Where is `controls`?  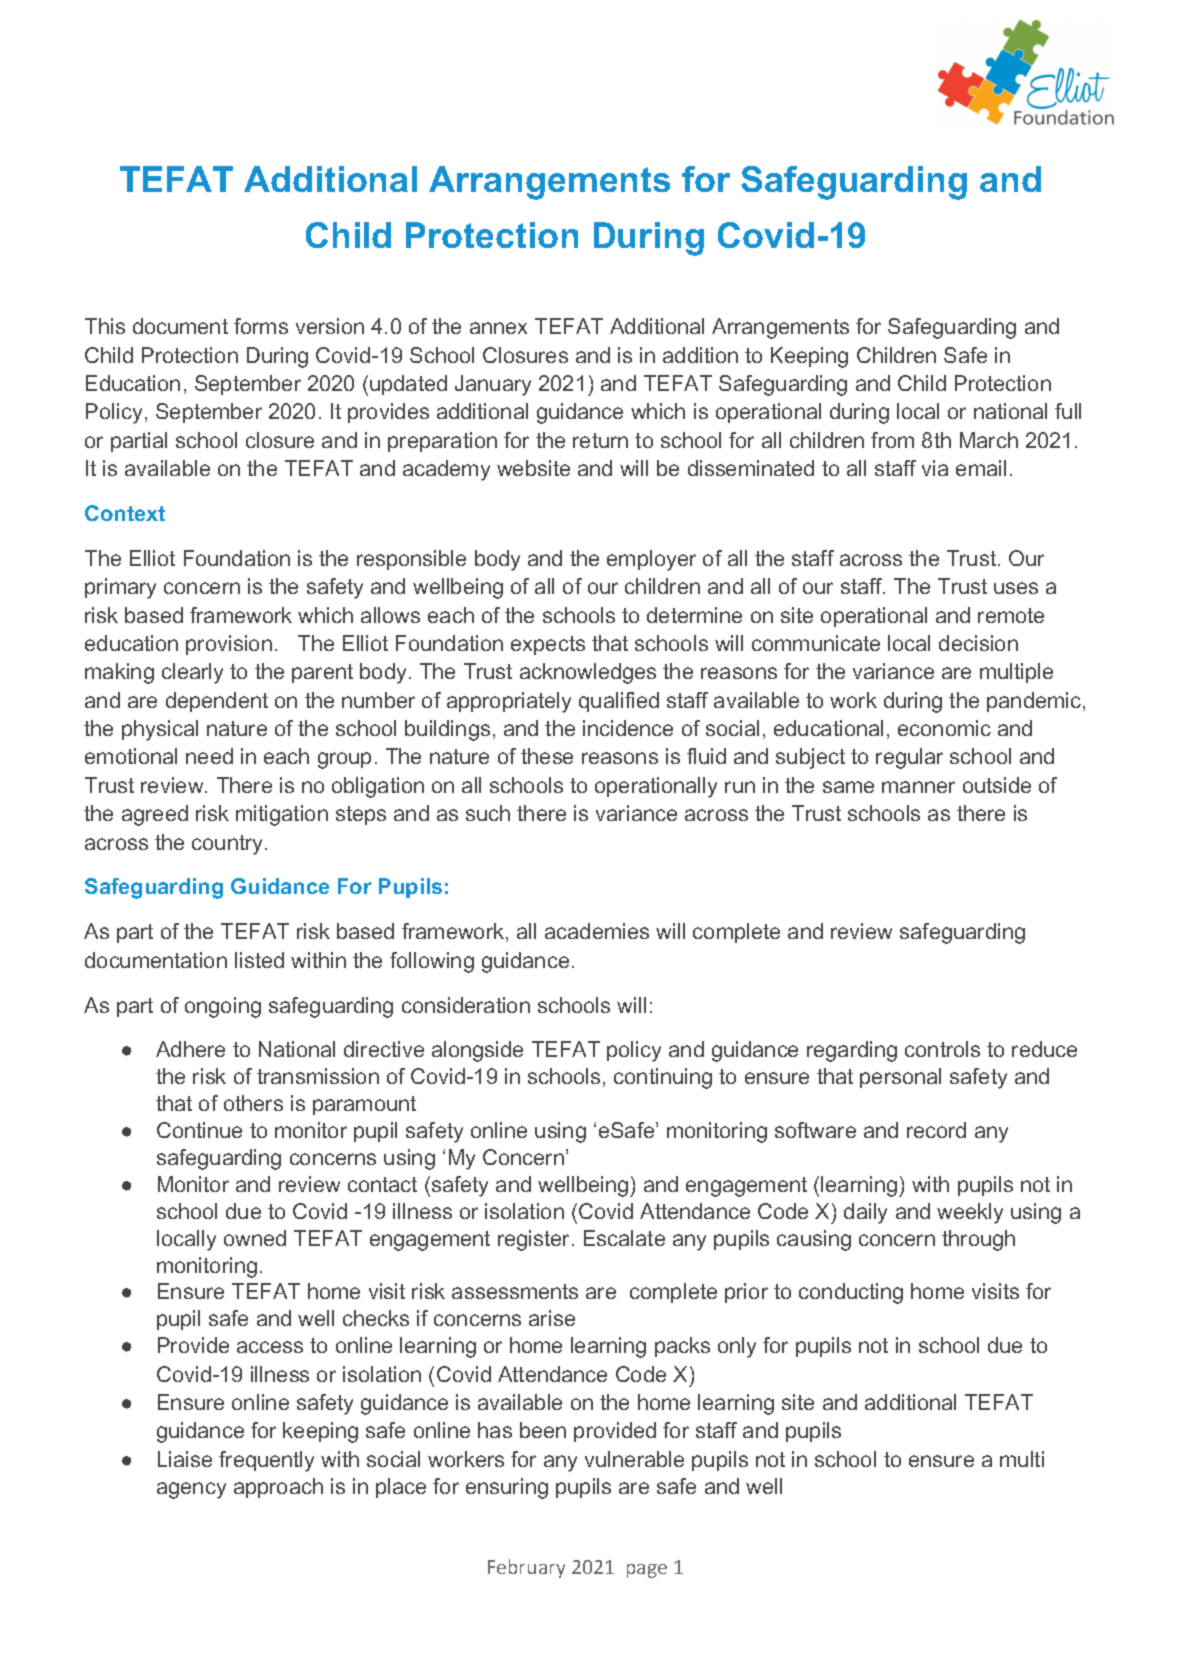
controls is located at coordinates (942, 1049).
